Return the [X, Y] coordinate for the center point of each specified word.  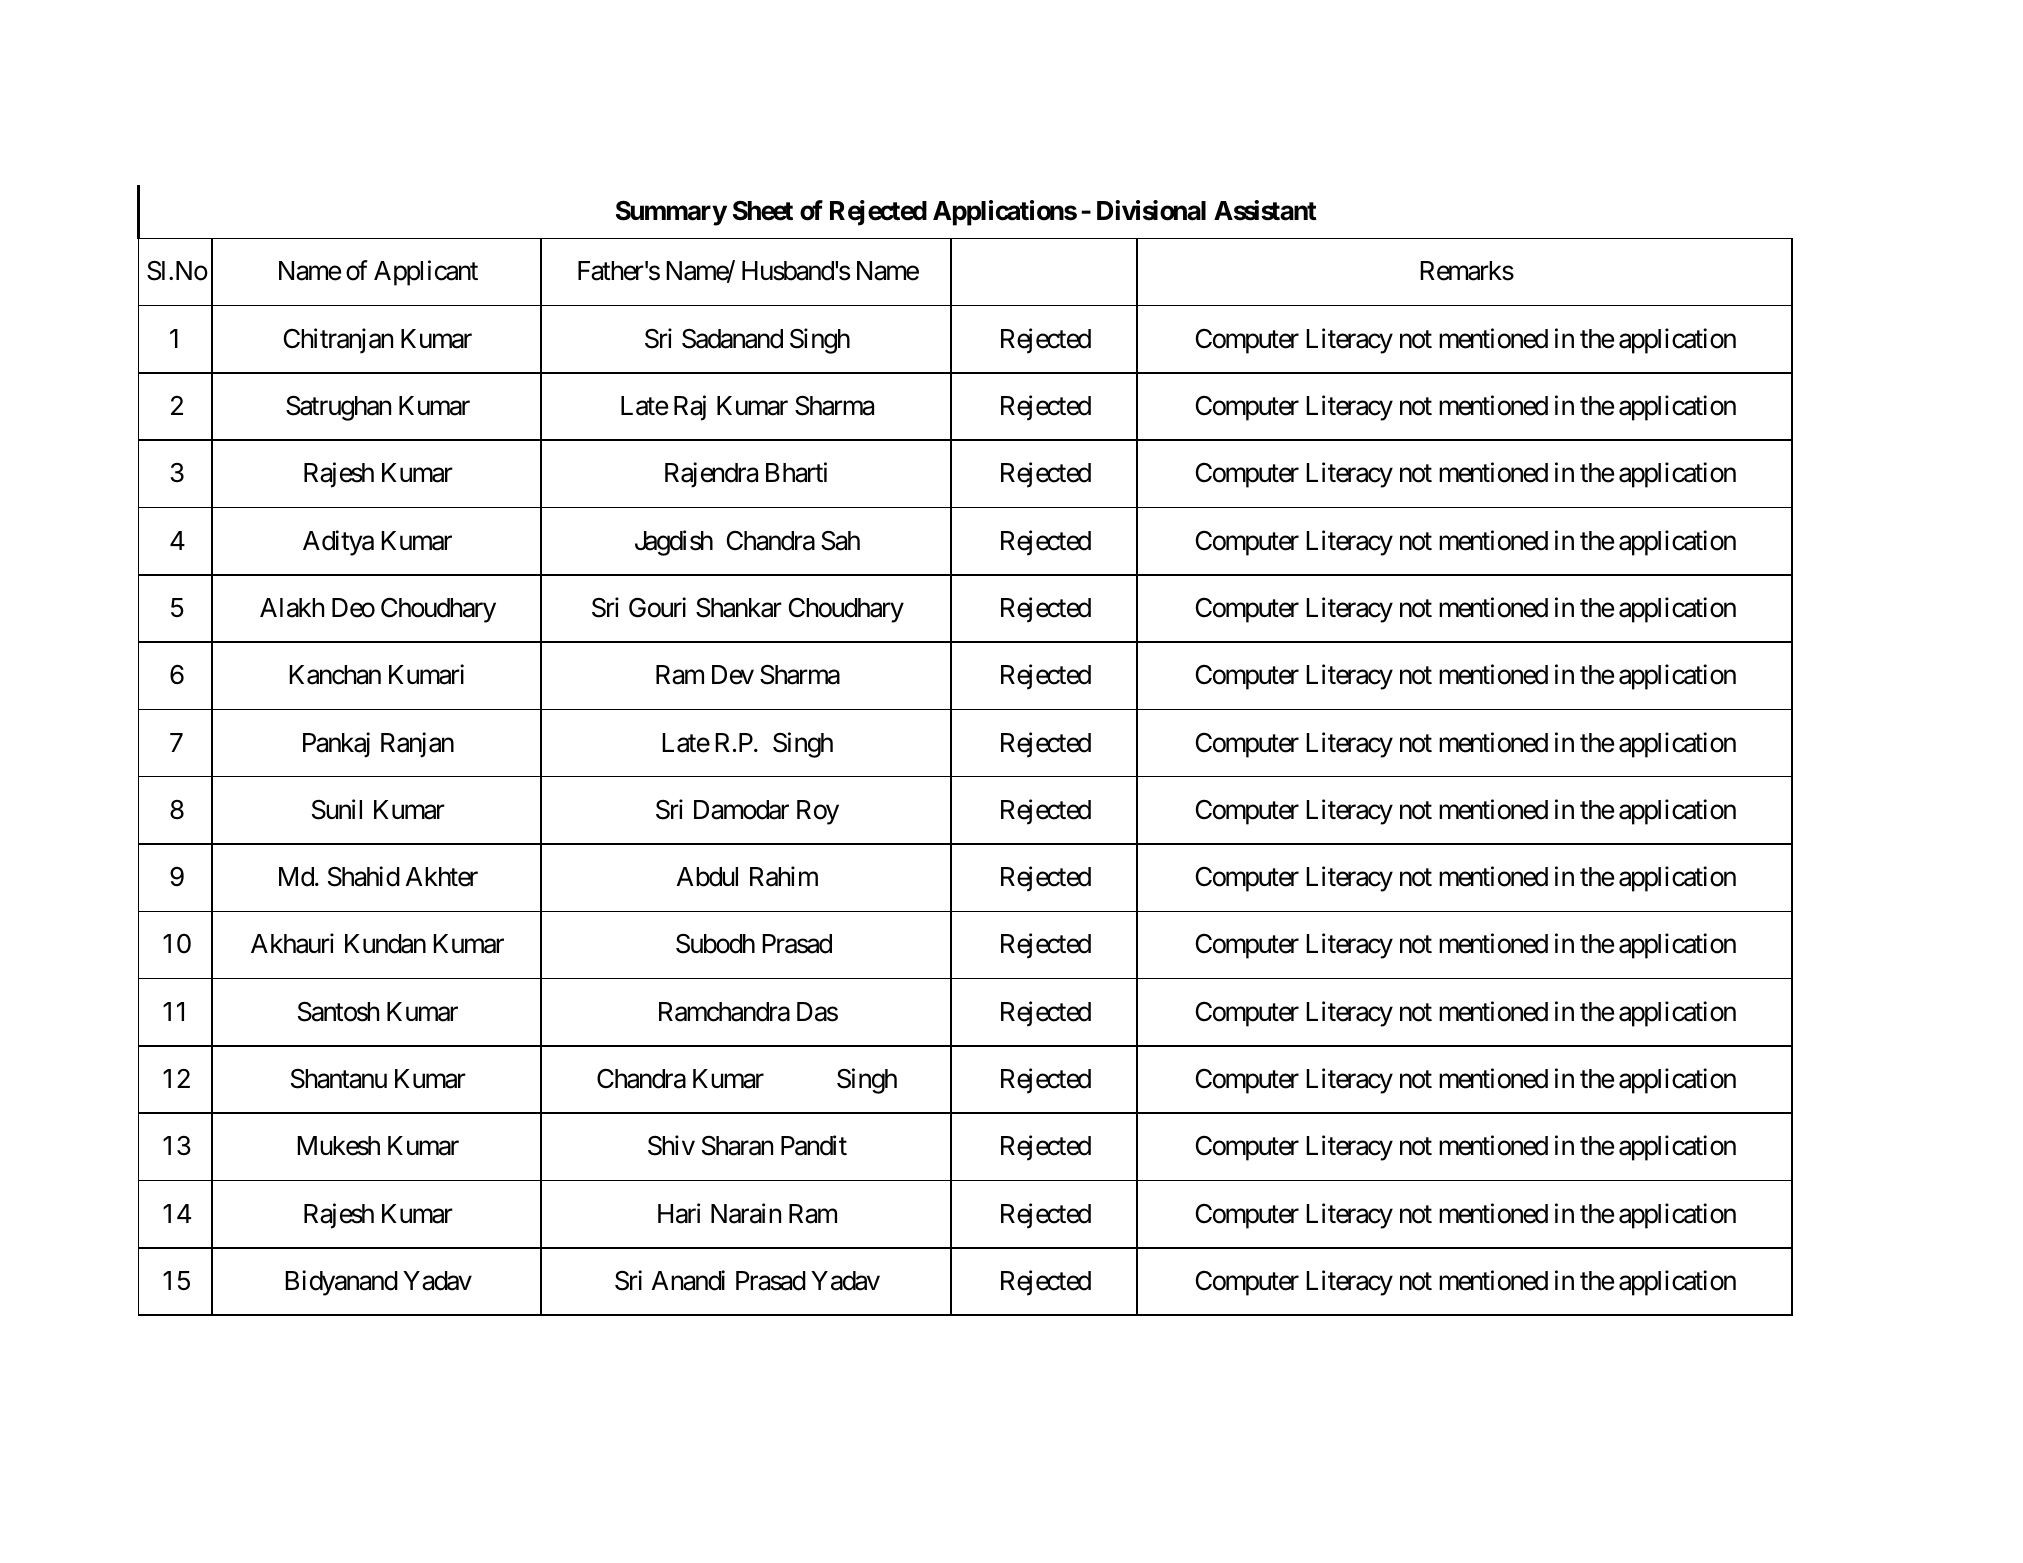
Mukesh [338, 1146]
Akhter [442, 877]
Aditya [338, 543]
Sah [840, 540]
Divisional [1151, 210]
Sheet [763, 210]
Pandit [814, 1146]
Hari [679, 1213]
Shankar [739, 607]
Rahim [784, 876]
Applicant [426, 273]
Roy [818, 812]
